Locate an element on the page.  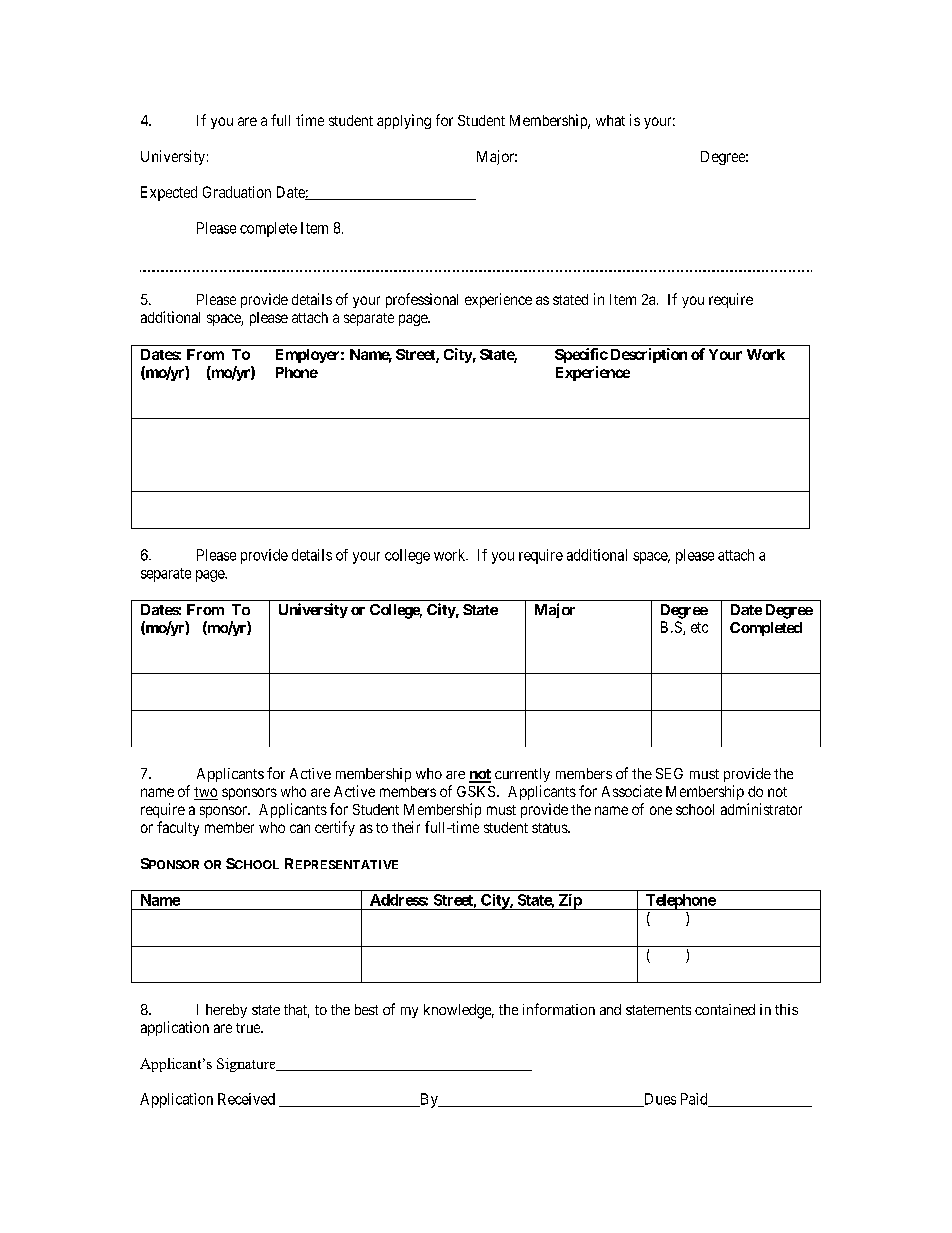
Graduation is located at coordinates (237, 192).
